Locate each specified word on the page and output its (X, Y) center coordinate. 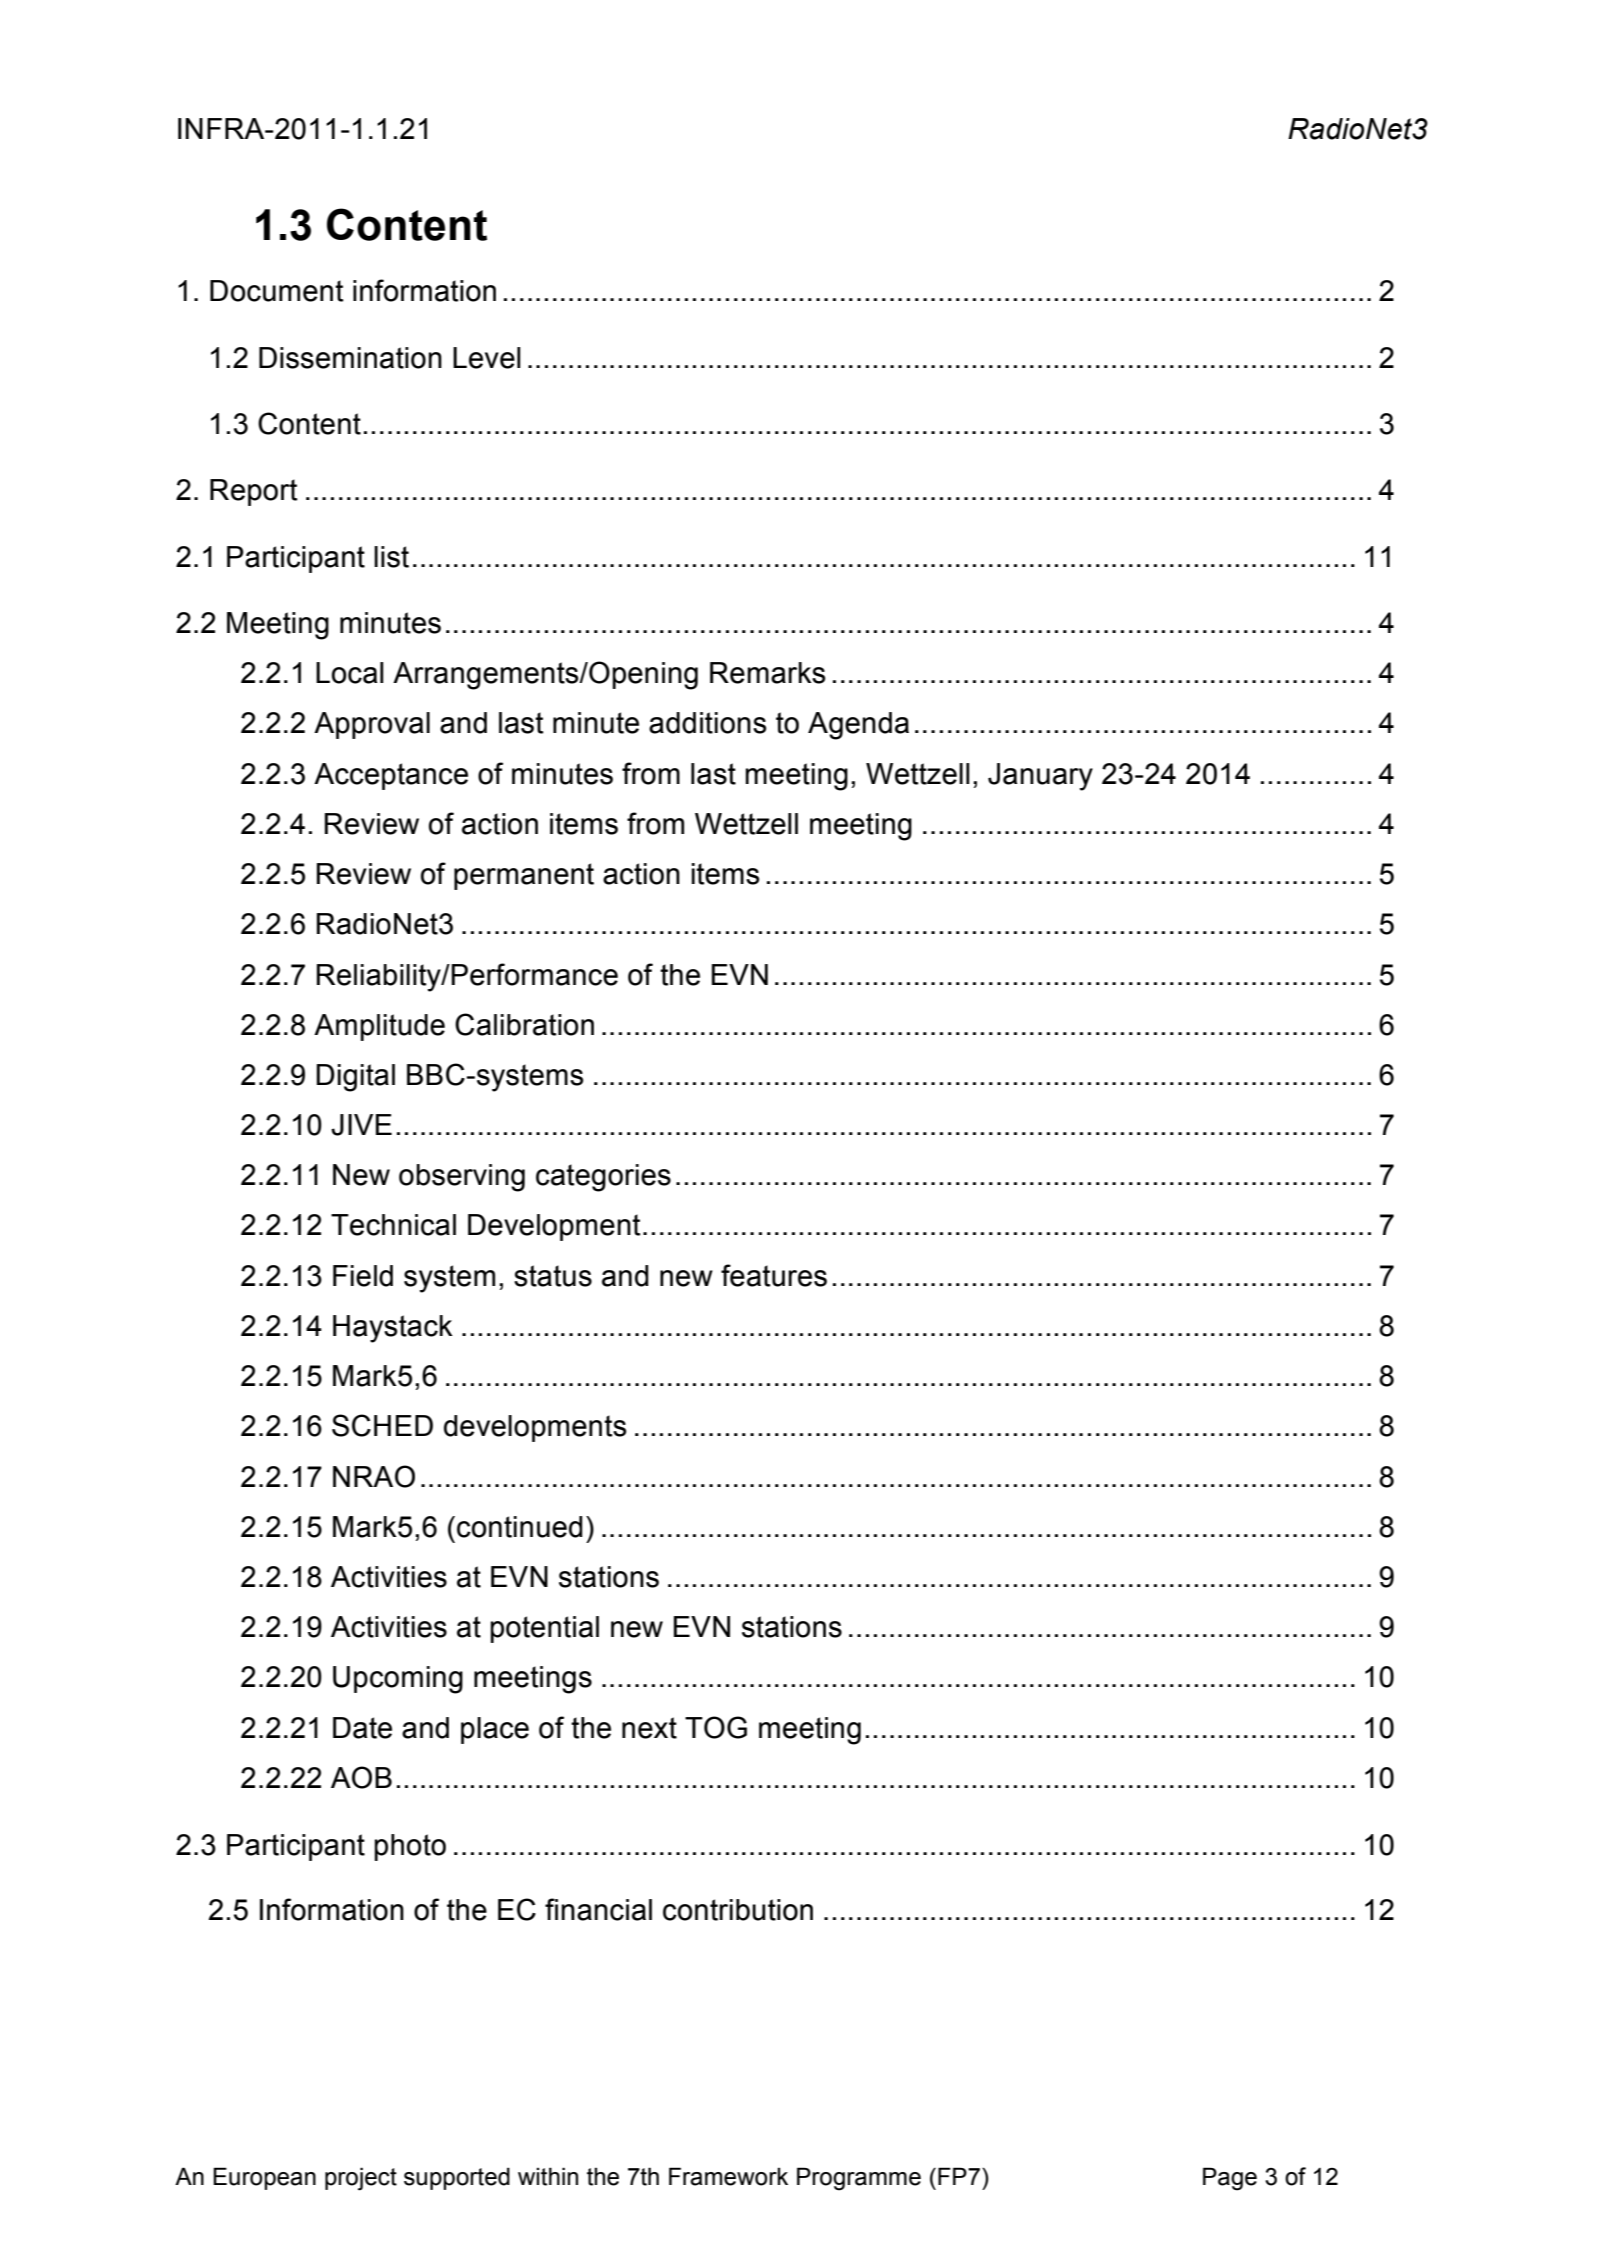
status (553, 1276)
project (361, 2179)
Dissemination (350, 358)
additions (708, 723)
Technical (393, 1225)
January (1040, 777)
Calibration (524, 1024)
